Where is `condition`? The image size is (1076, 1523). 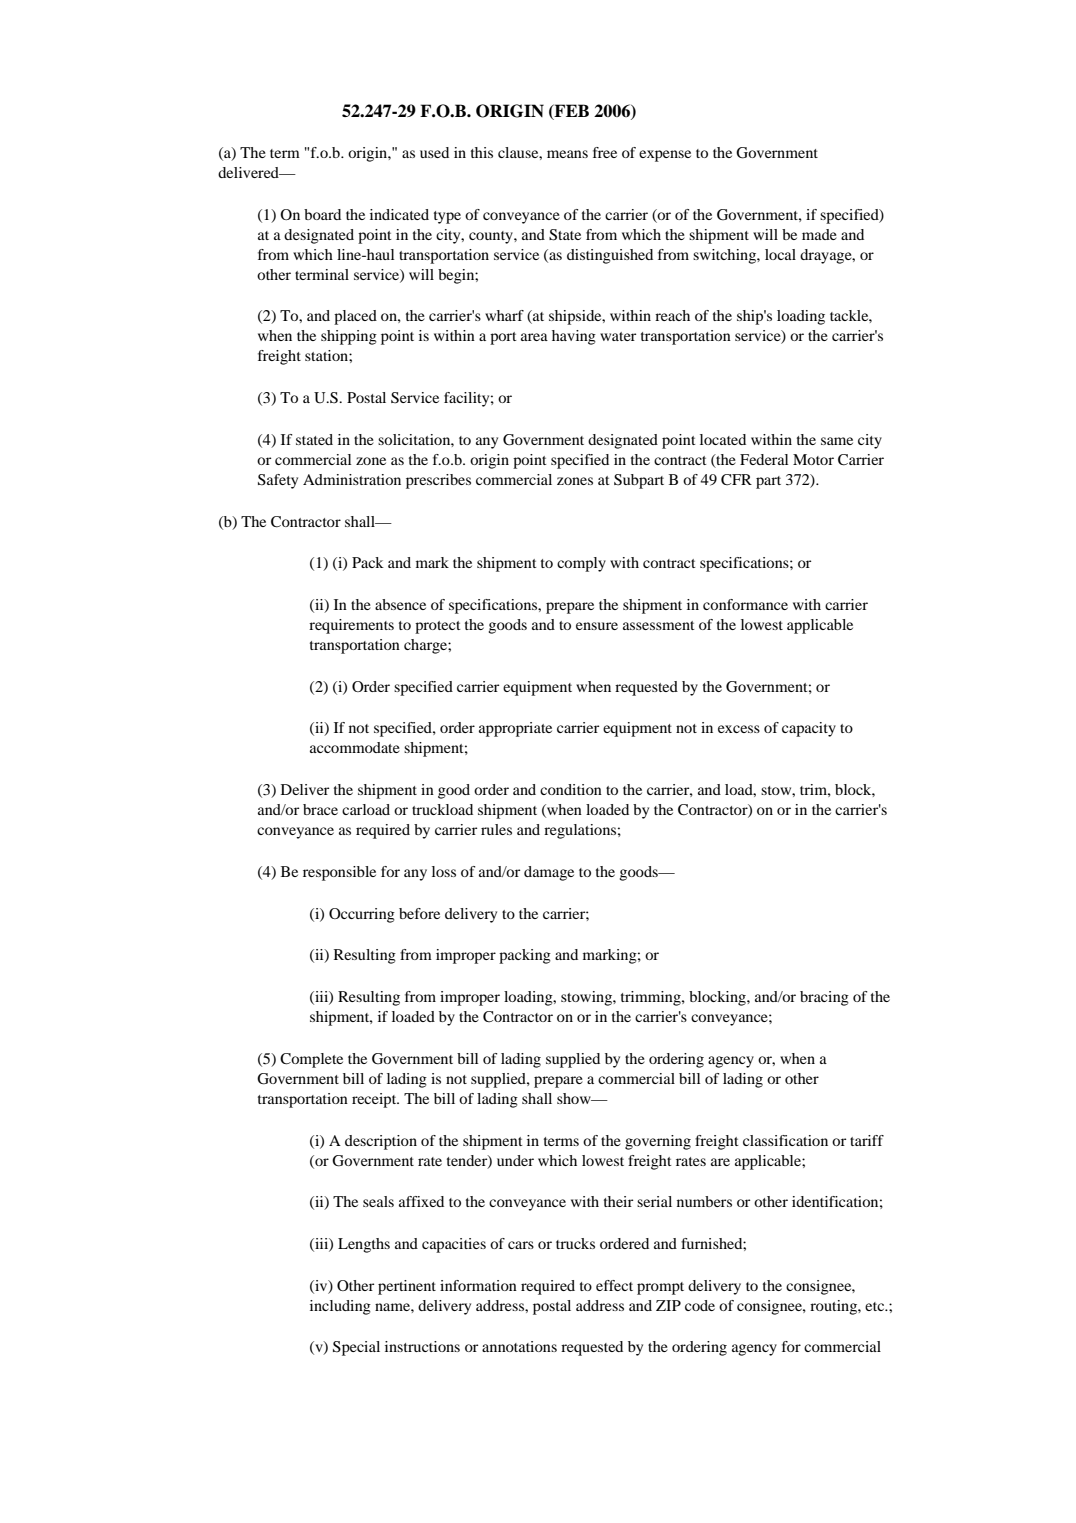
condition is located at coordinates (571, 789).
